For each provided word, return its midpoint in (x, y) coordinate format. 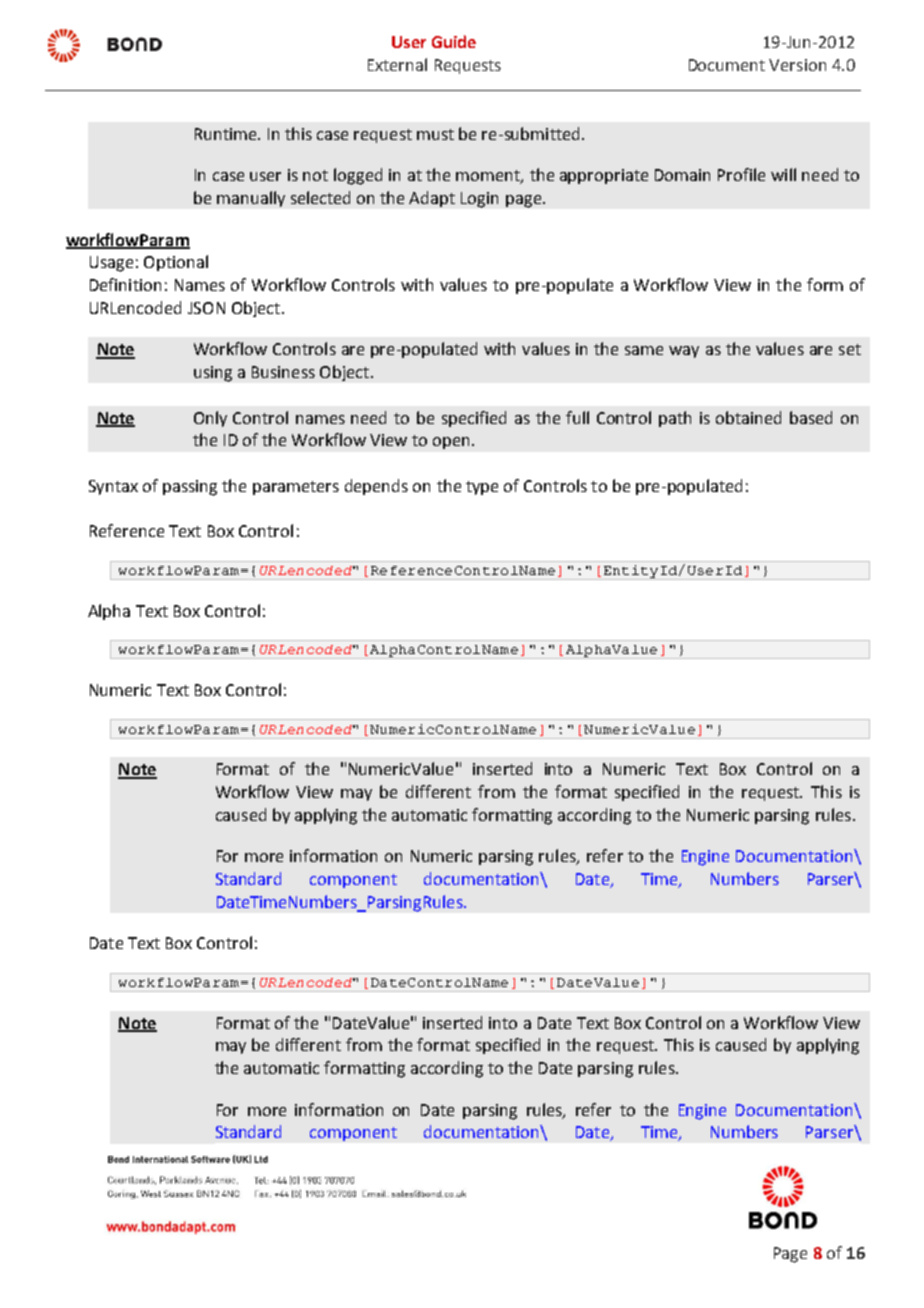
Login (479, 200)
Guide (454, 41)
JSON (206, 308)
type (482, 488)
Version (797, 65)
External (397, 64)
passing (190, 488)
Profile (741, 174)
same (644, 350)
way (684, 352)
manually (251, 199)
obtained (748, 417)
